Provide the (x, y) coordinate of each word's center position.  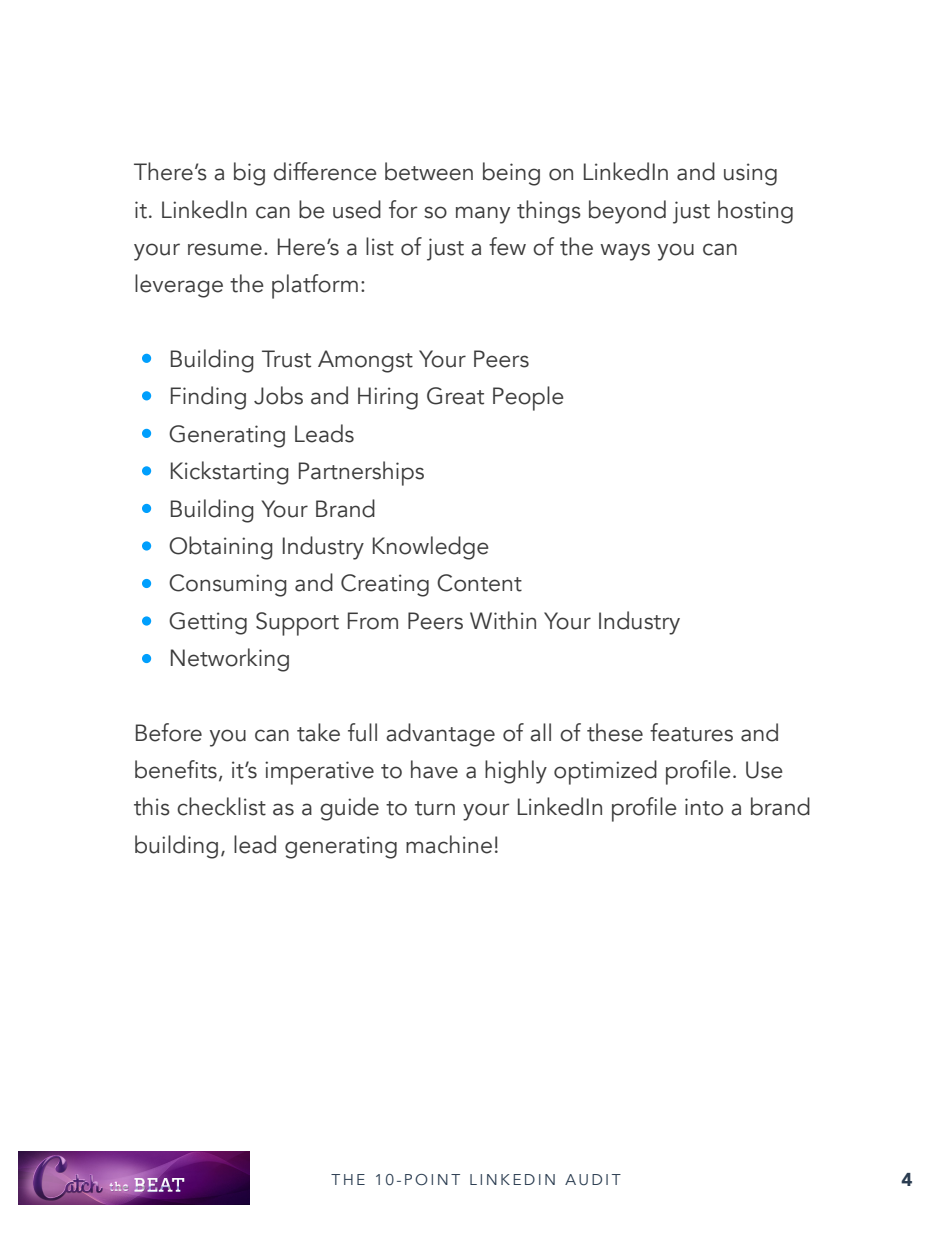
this (152, 806)
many (483, 215)
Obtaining (221, 548)
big (249, 174)
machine (449, 844)
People (528, 398)
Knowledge (431, 548)
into (704, 807)
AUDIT (593, 1180)
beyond (627, 212)
